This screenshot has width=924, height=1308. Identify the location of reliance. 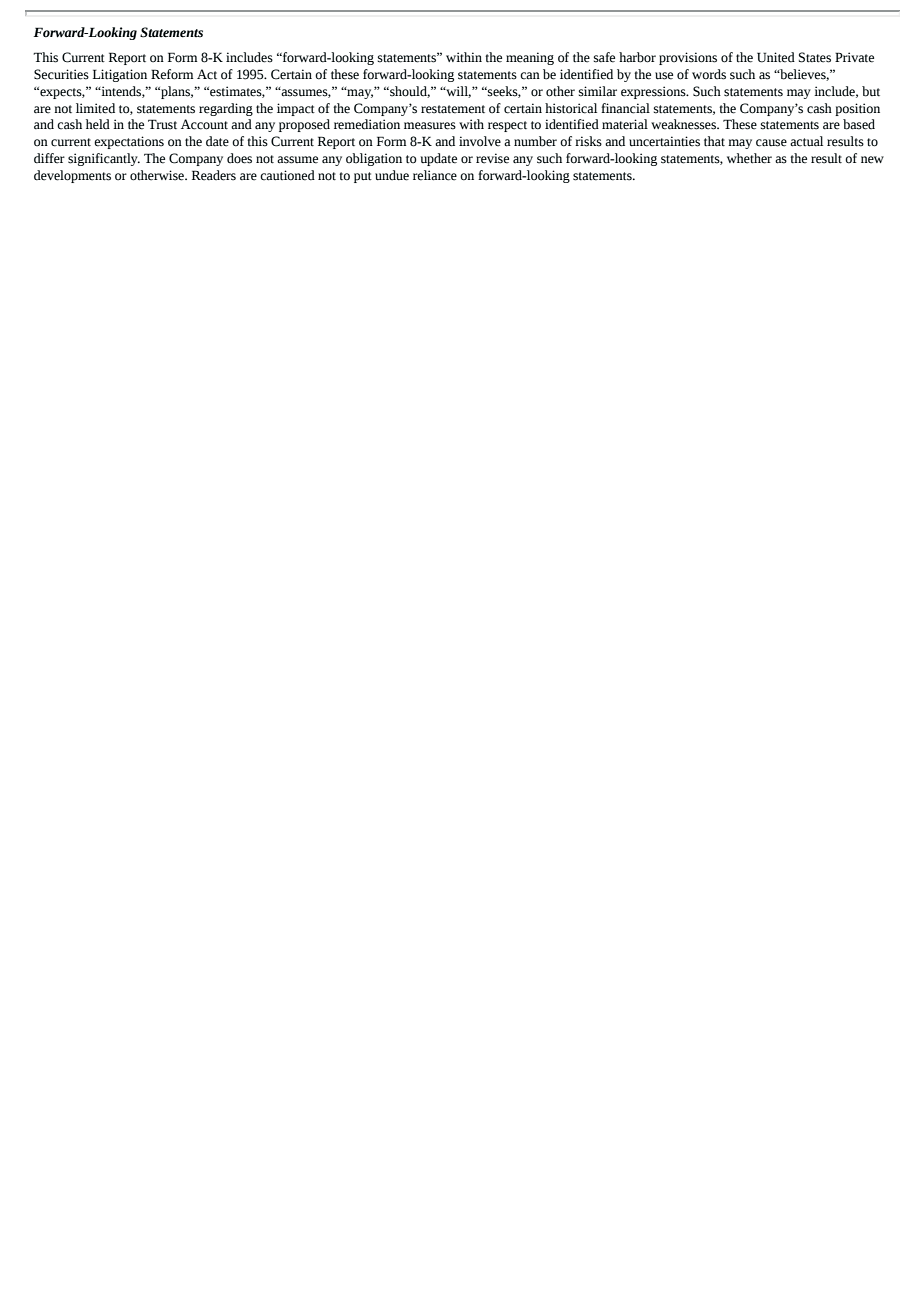
(435, 175).
